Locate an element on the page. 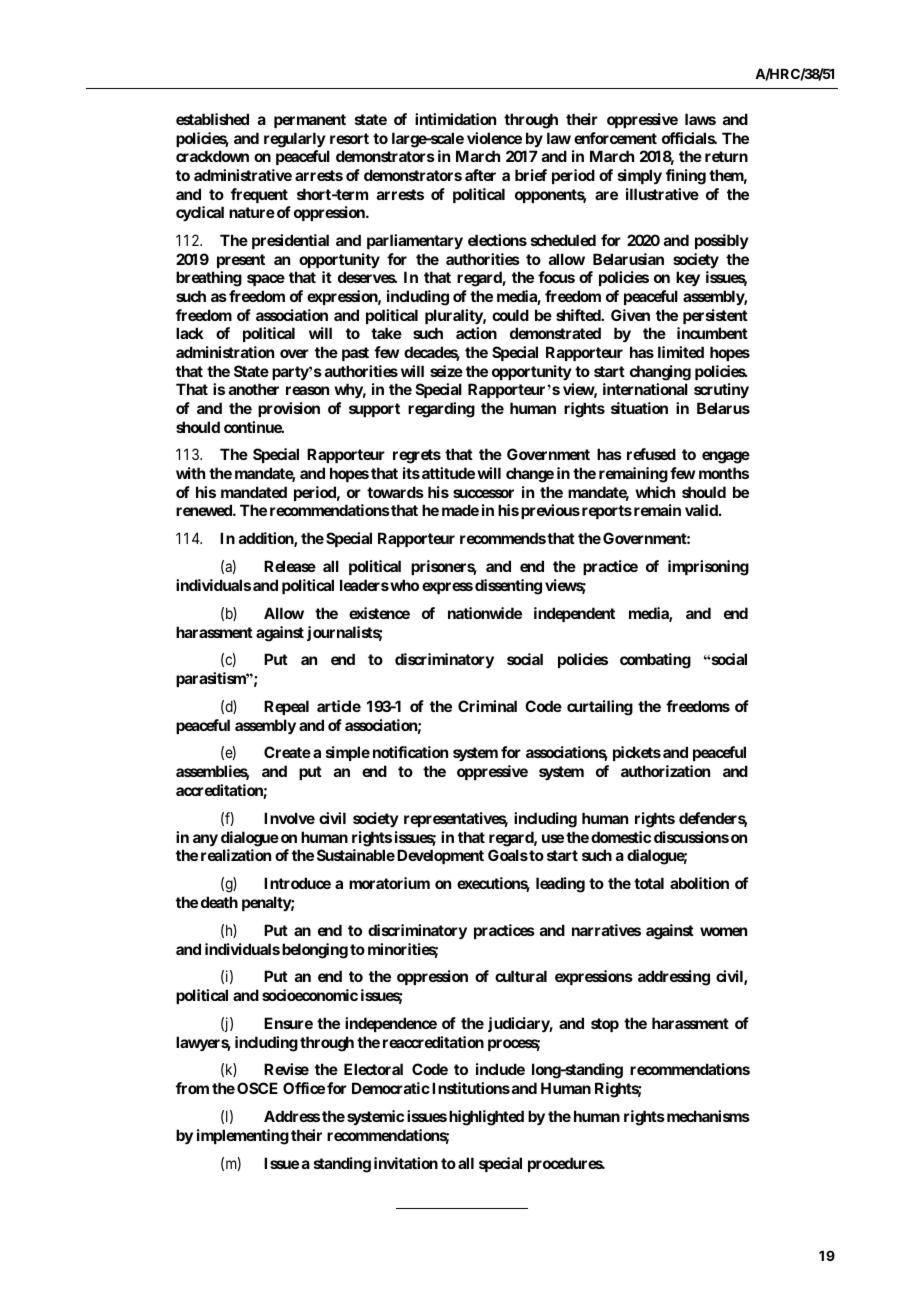 The width and height of the page is (924, 1308). simply is located at coordinates (640, 176).
